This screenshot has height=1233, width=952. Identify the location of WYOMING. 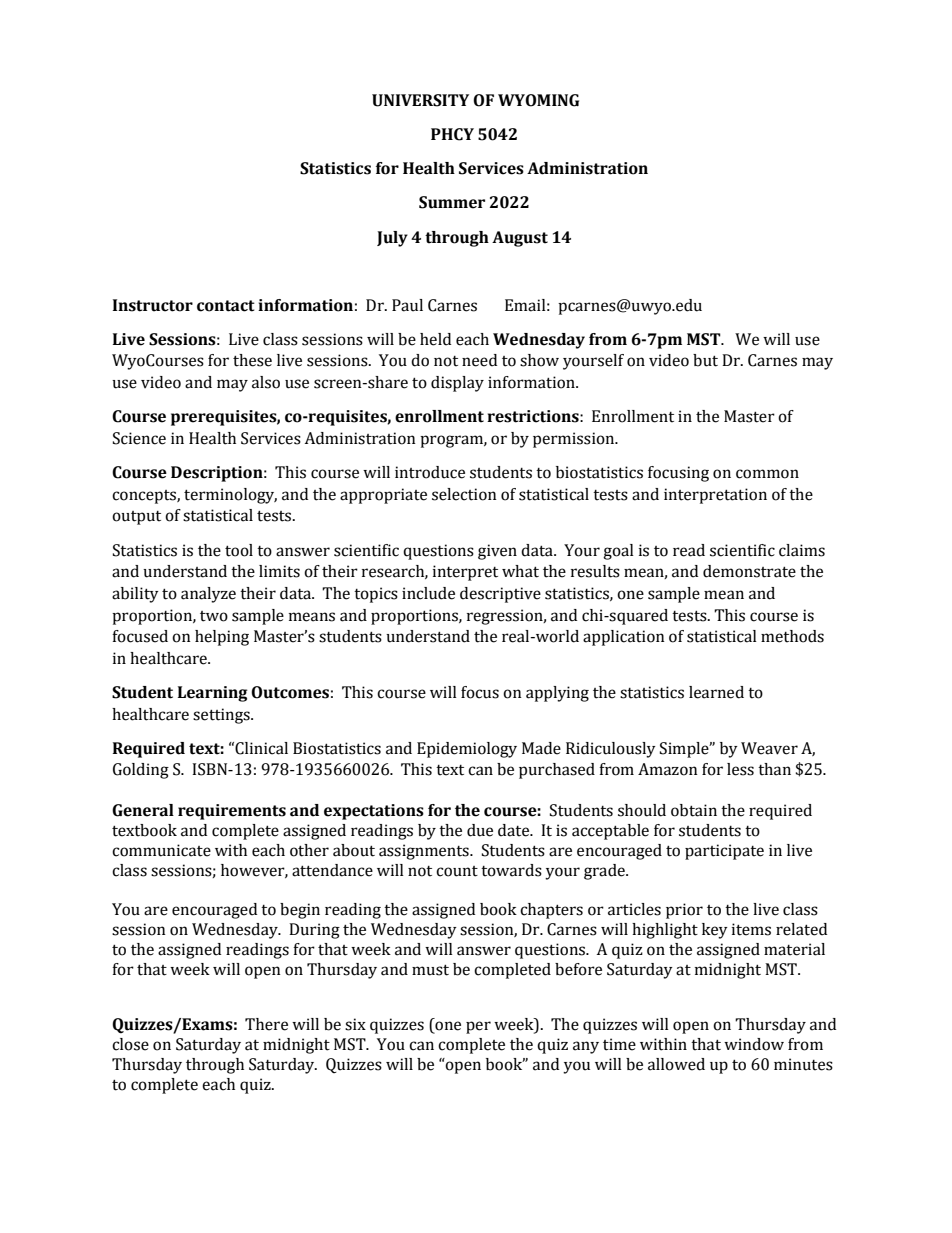
(538, 100).
